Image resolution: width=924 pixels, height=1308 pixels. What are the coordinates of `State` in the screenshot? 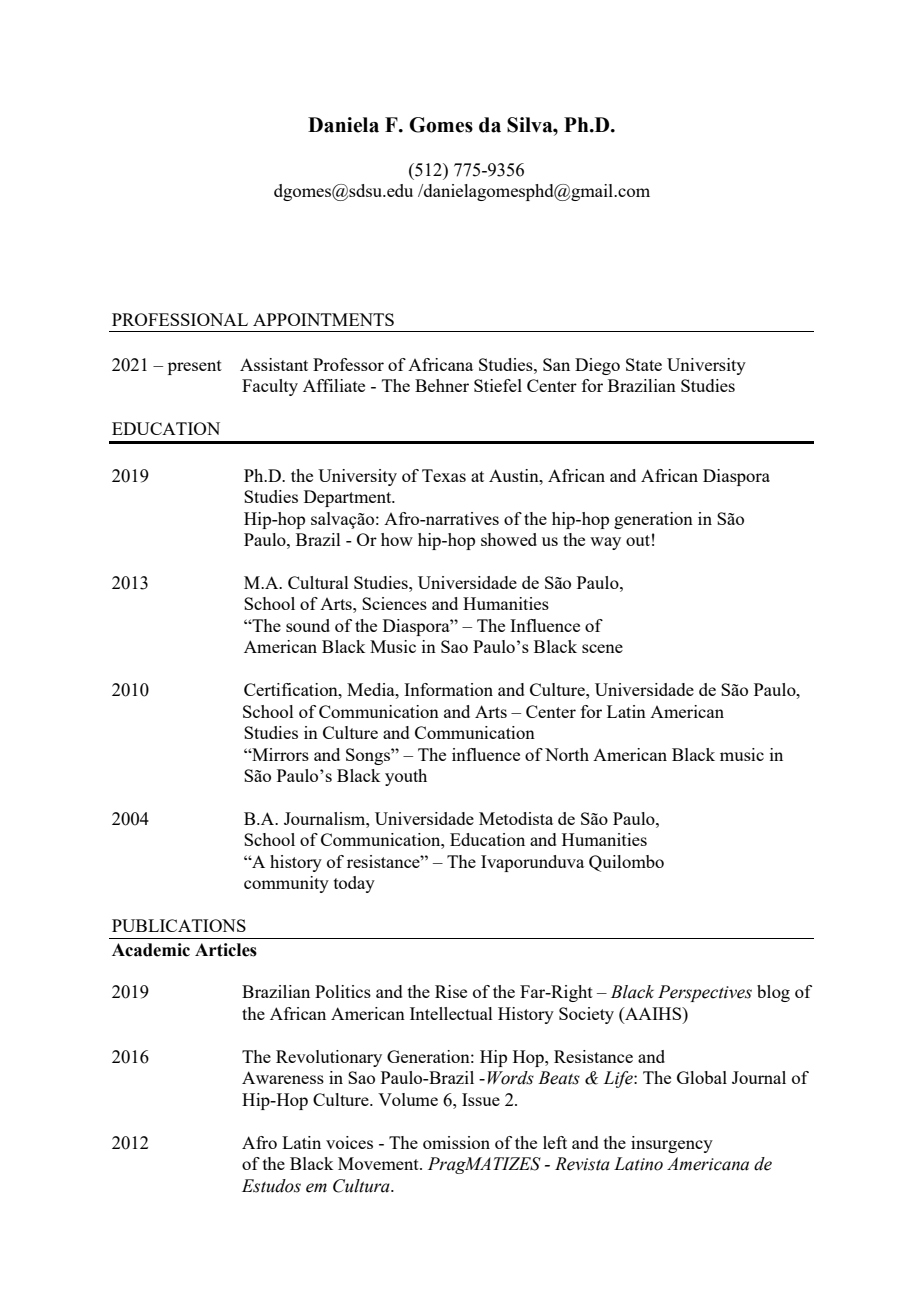 It's located at (644, 364).
